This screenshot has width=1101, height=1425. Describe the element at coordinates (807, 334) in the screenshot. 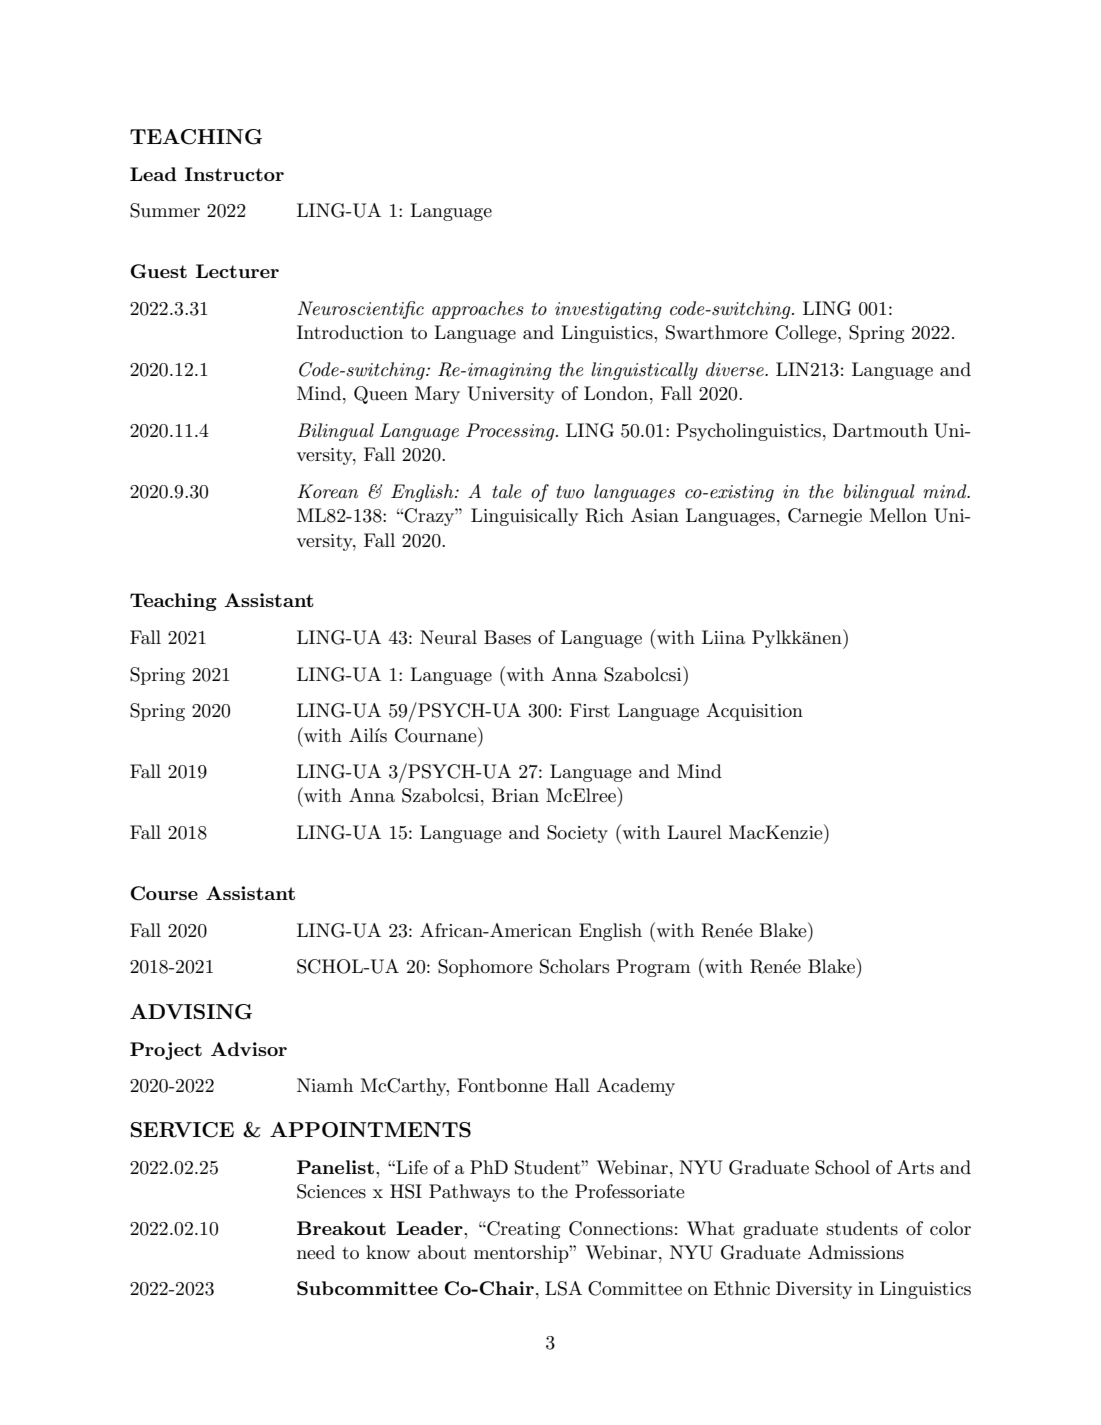

I see `College` at that location.
